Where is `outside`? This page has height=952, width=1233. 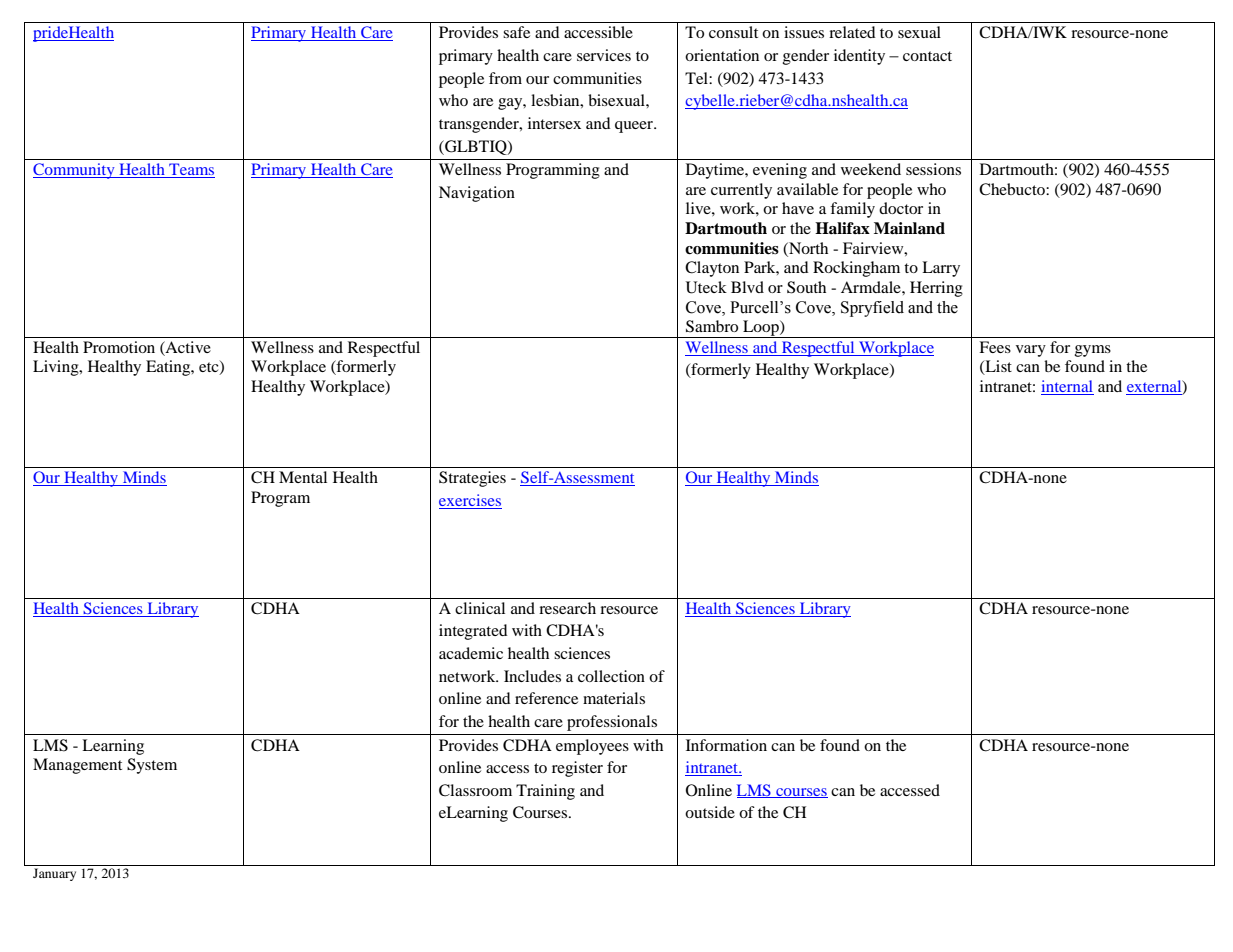
outside is located at coordinates (710, 812).
